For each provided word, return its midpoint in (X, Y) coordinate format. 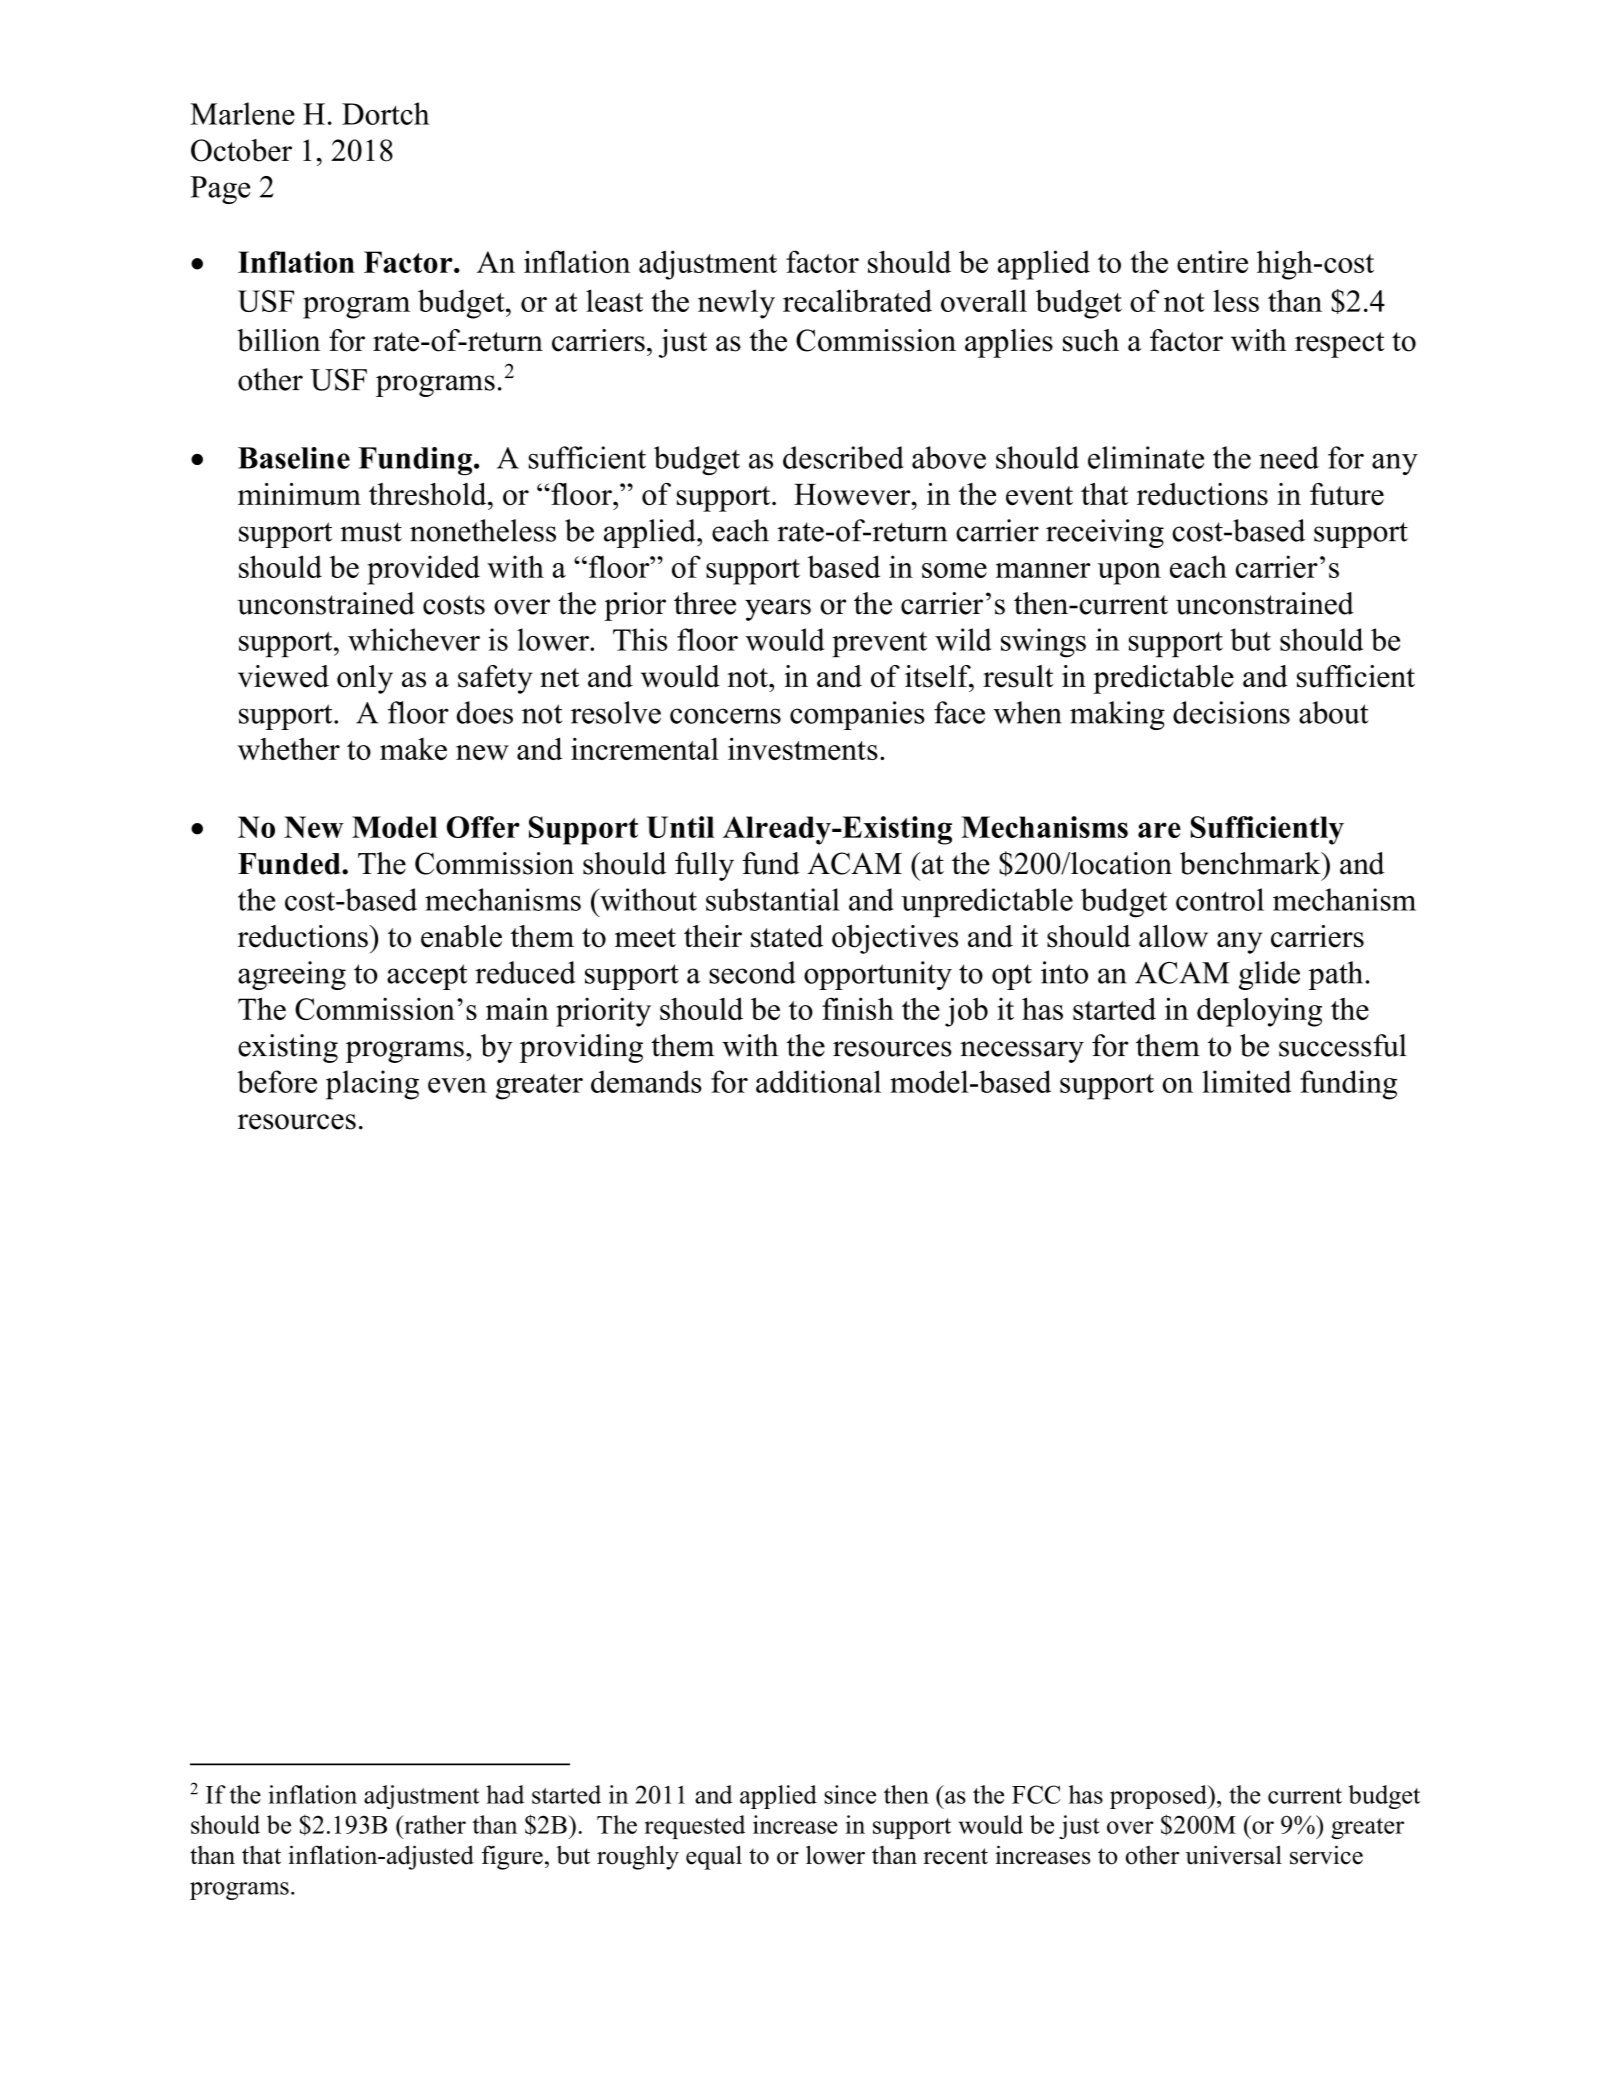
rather (434, 1824)
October (241, 150)
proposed (1159, 1797)
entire (1212, 261)
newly (736, 304)
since (850, 1794)
